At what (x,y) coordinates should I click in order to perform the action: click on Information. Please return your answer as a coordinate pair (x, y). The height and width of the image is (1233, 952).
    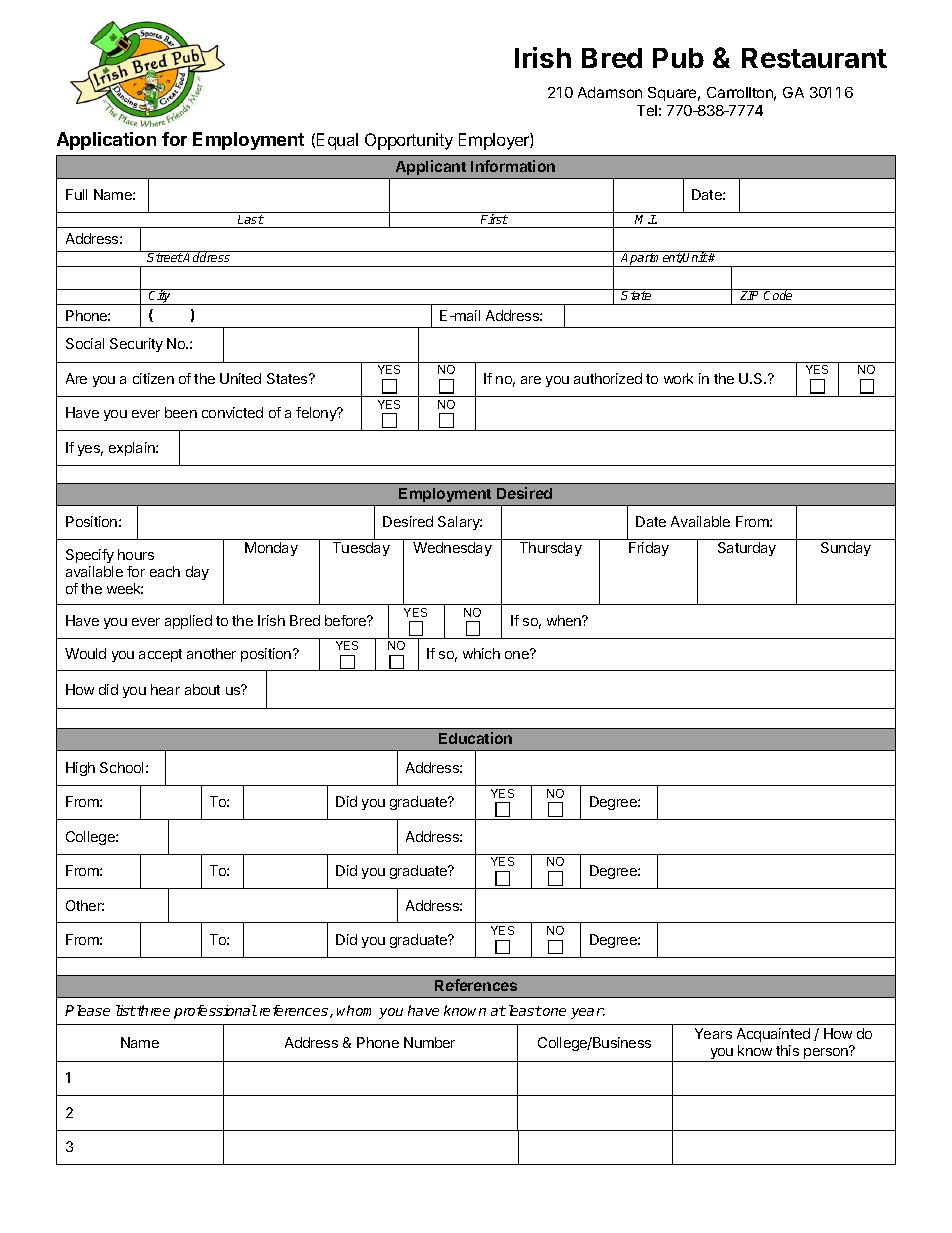
    Looking at the image, I should click on (513, 166).
